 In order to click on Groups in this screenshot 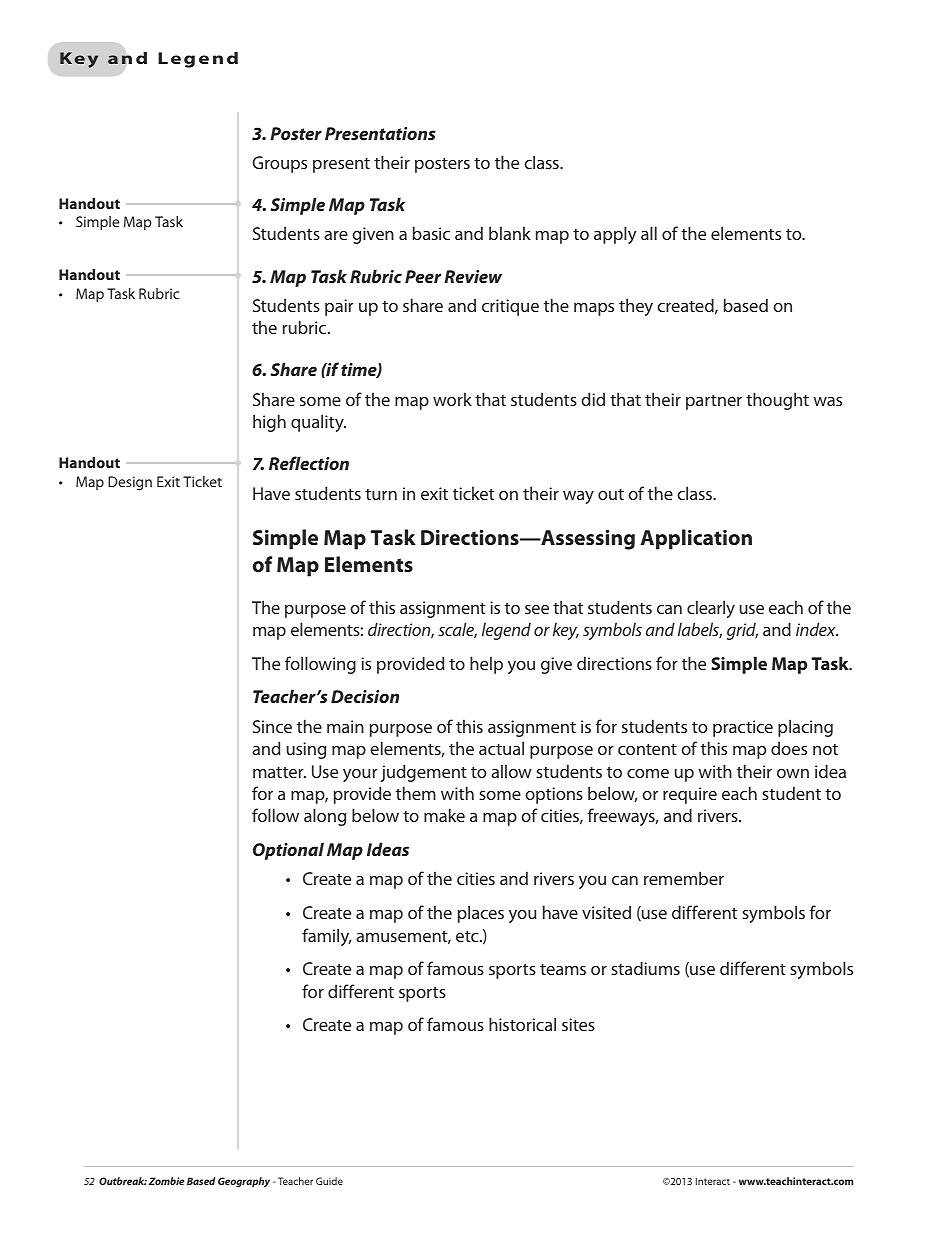, I will do `click(279, 164)`.
